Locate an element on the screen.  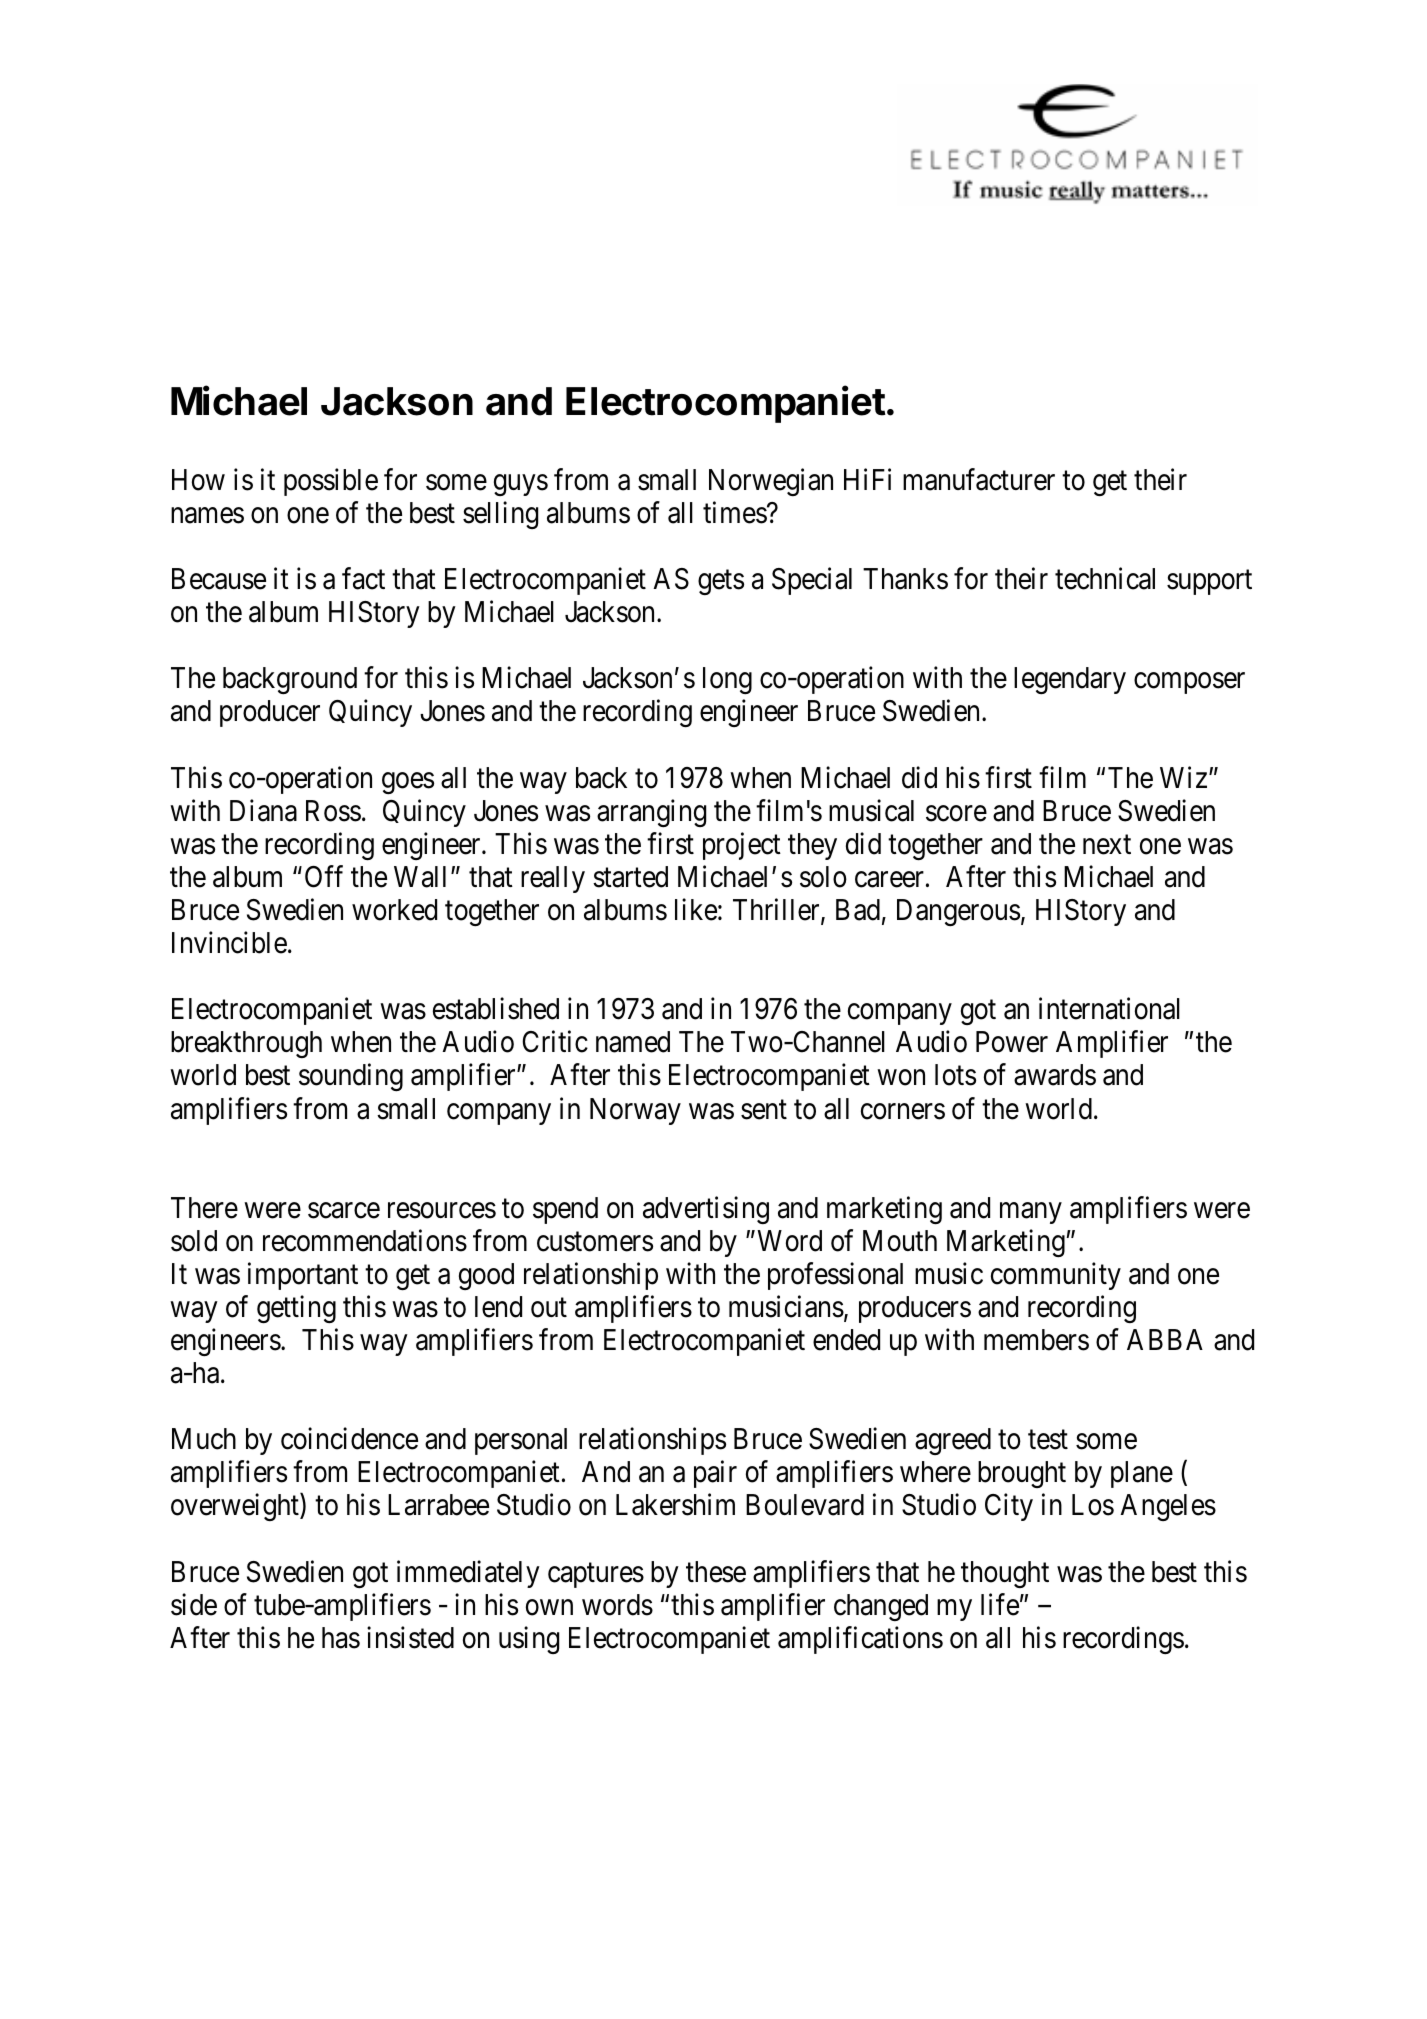
Wiz is located at coordinates (1183, 777).
